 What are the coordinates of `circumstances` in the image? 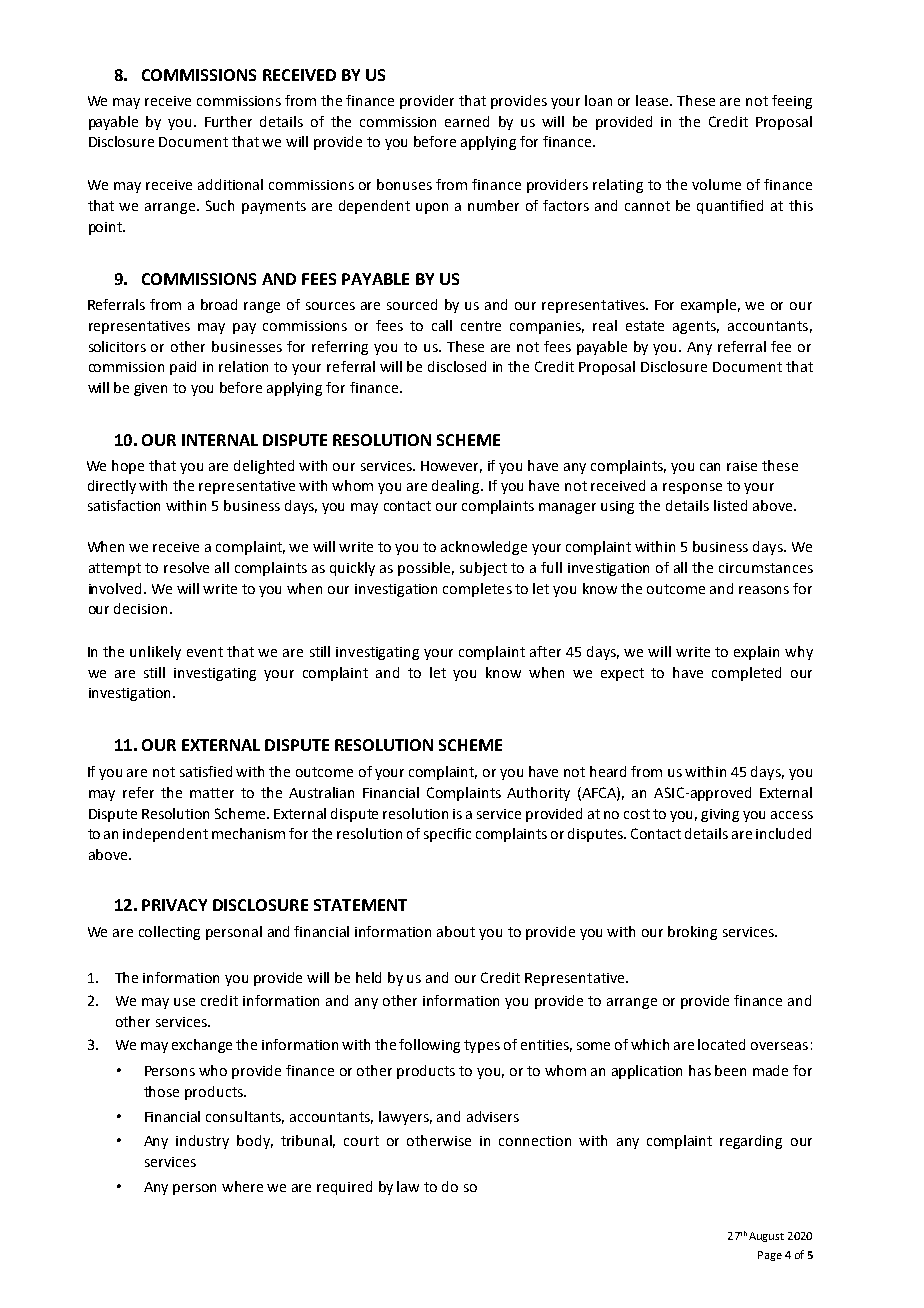 It's located at (766, 568).
